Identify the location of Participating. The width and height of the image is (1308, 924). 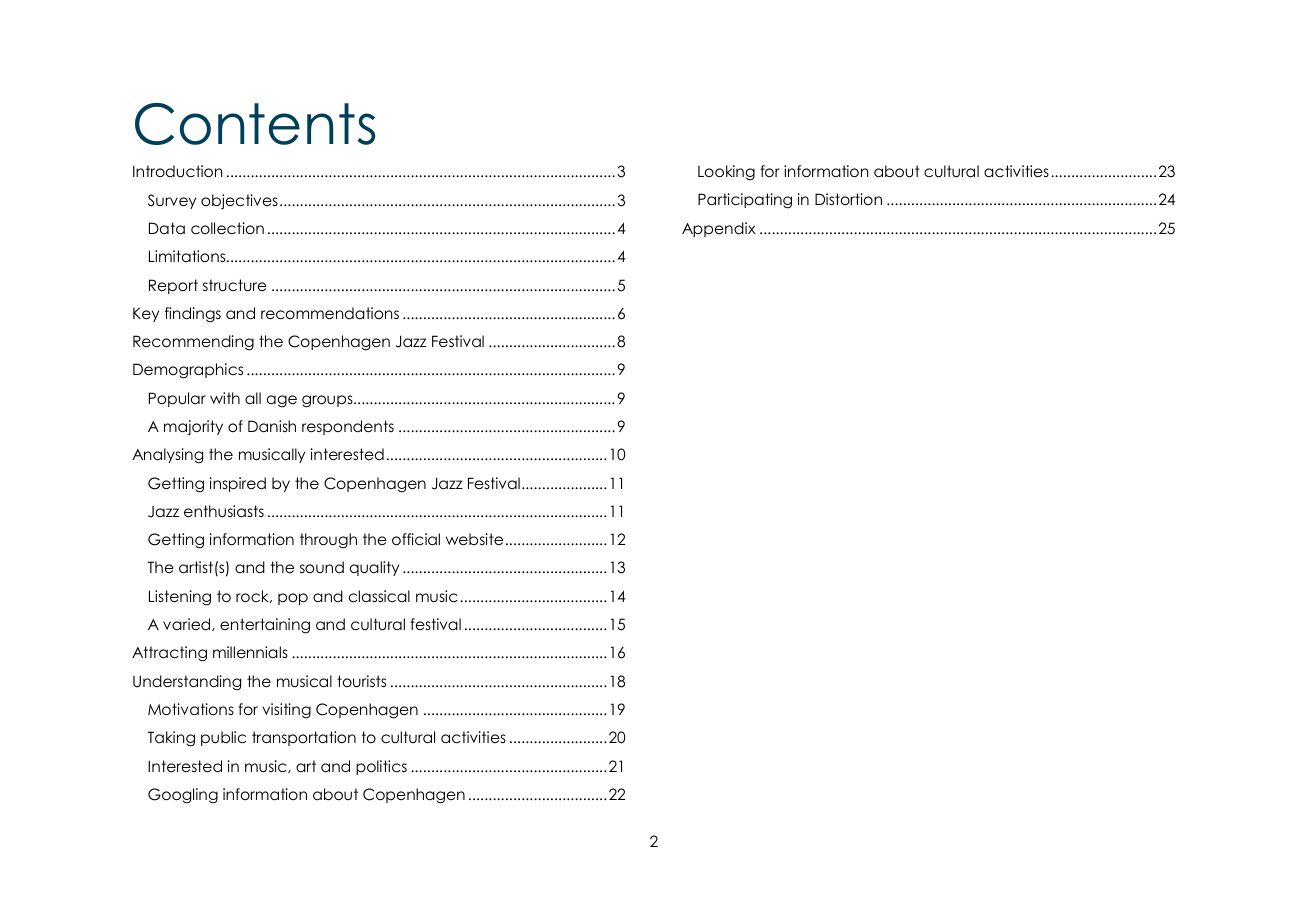
(745, 201).
